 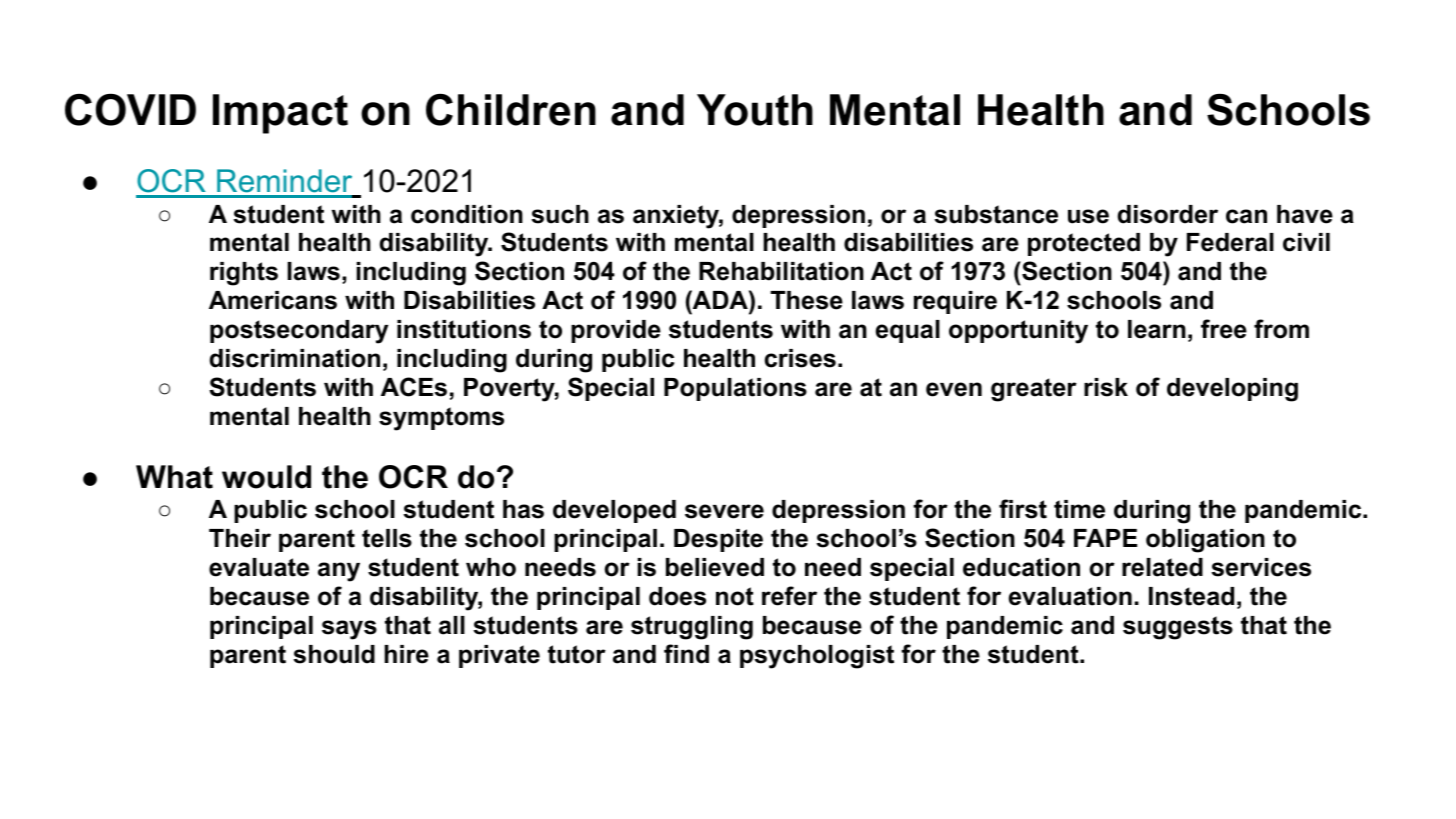 What do you see at coordinates (1168, 214) in the document?
I see `disorder` at bounding box center [1168, 214].
